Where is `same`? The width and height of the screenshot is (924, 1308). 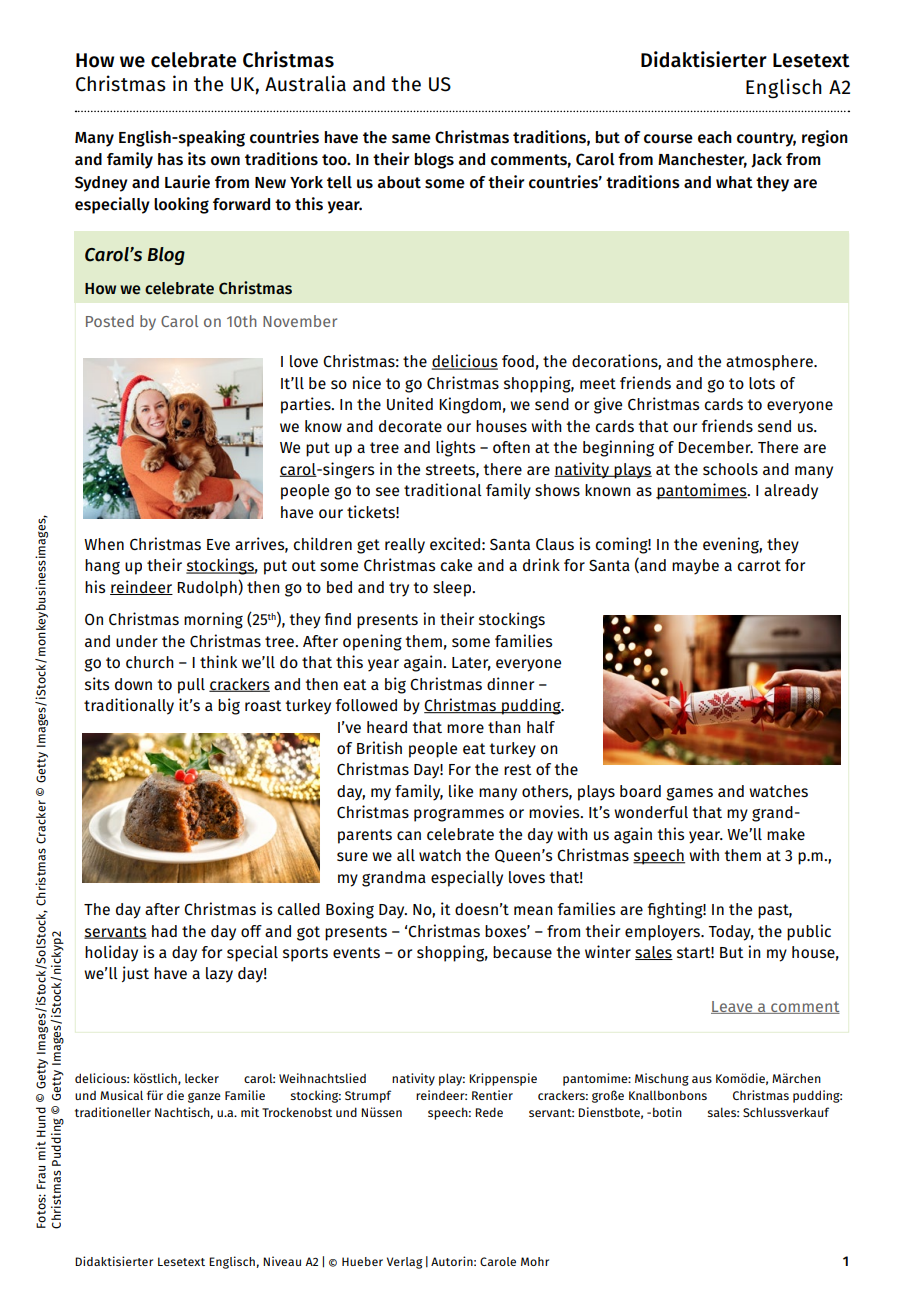 same is located at coordinates (411, 139).
